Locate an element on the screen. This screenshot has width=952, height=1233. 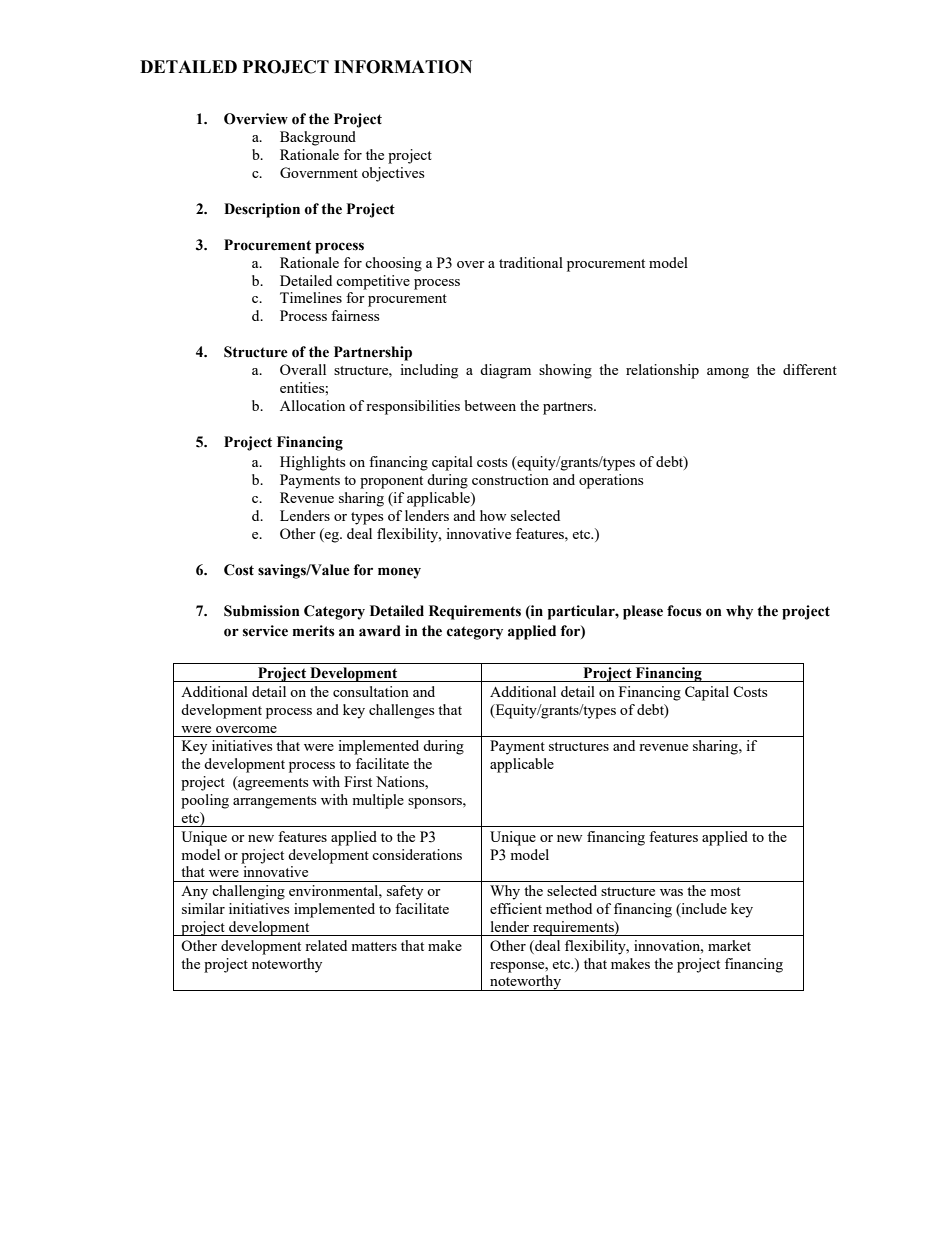
efficient is located at coordinates (516, 908).
